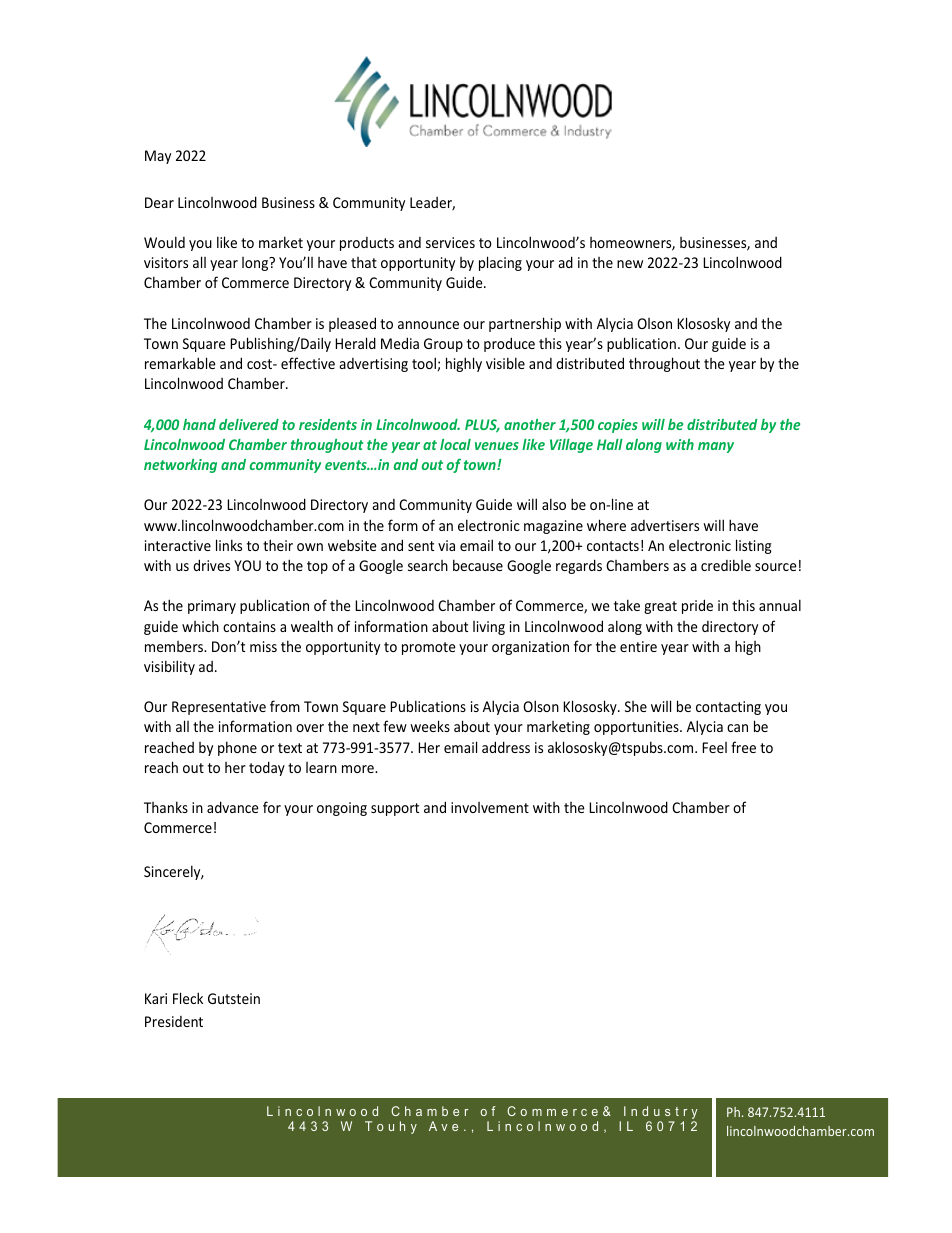  I want to click on Dear, so click(159, 202).
